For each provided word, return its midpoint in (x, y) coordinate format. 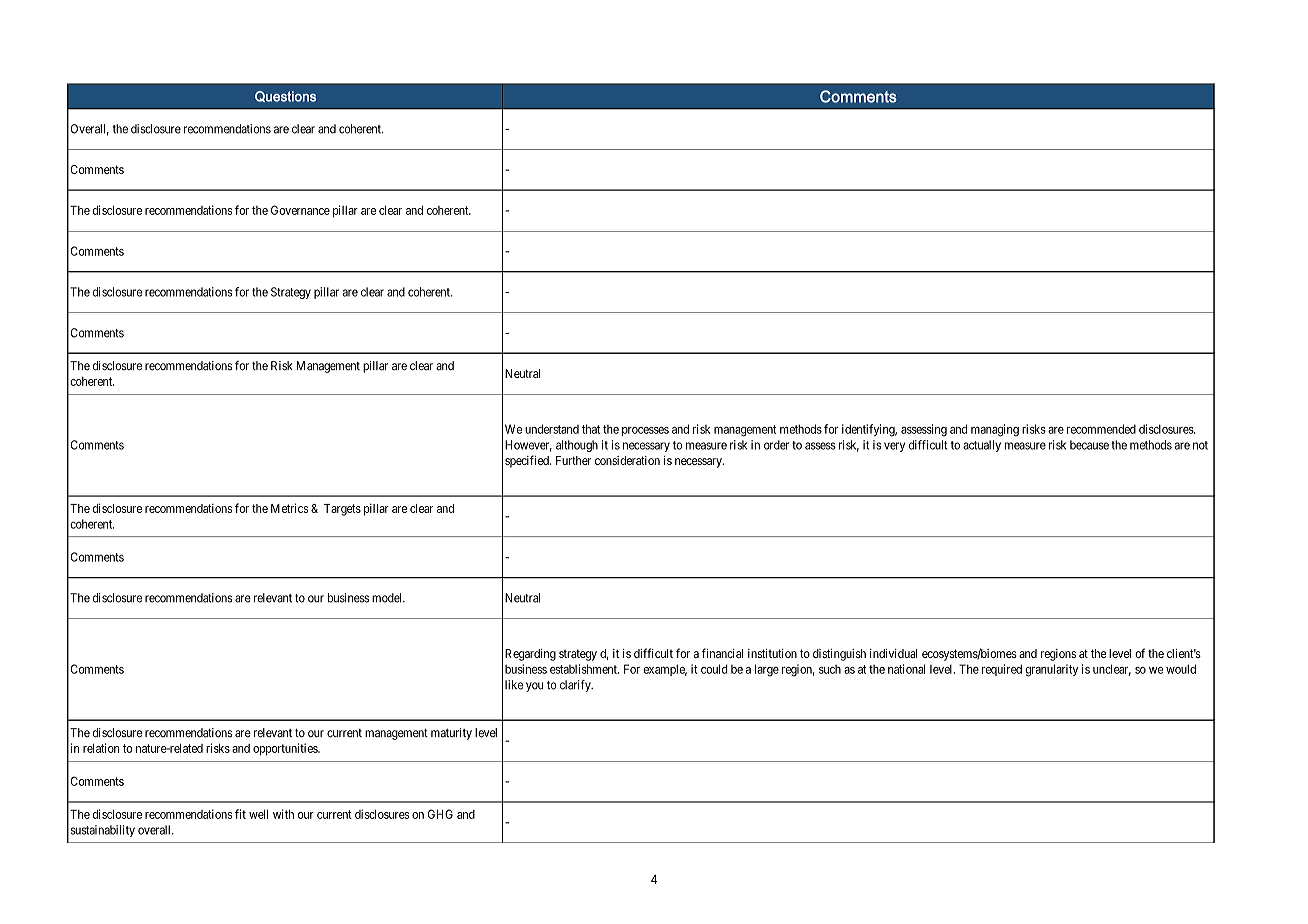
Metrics (289, 508)
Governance (300, 210)
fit (240, 814)
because (1089, 445)
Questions (285, 96)
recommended (1101, 429)
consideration (627, 460)
